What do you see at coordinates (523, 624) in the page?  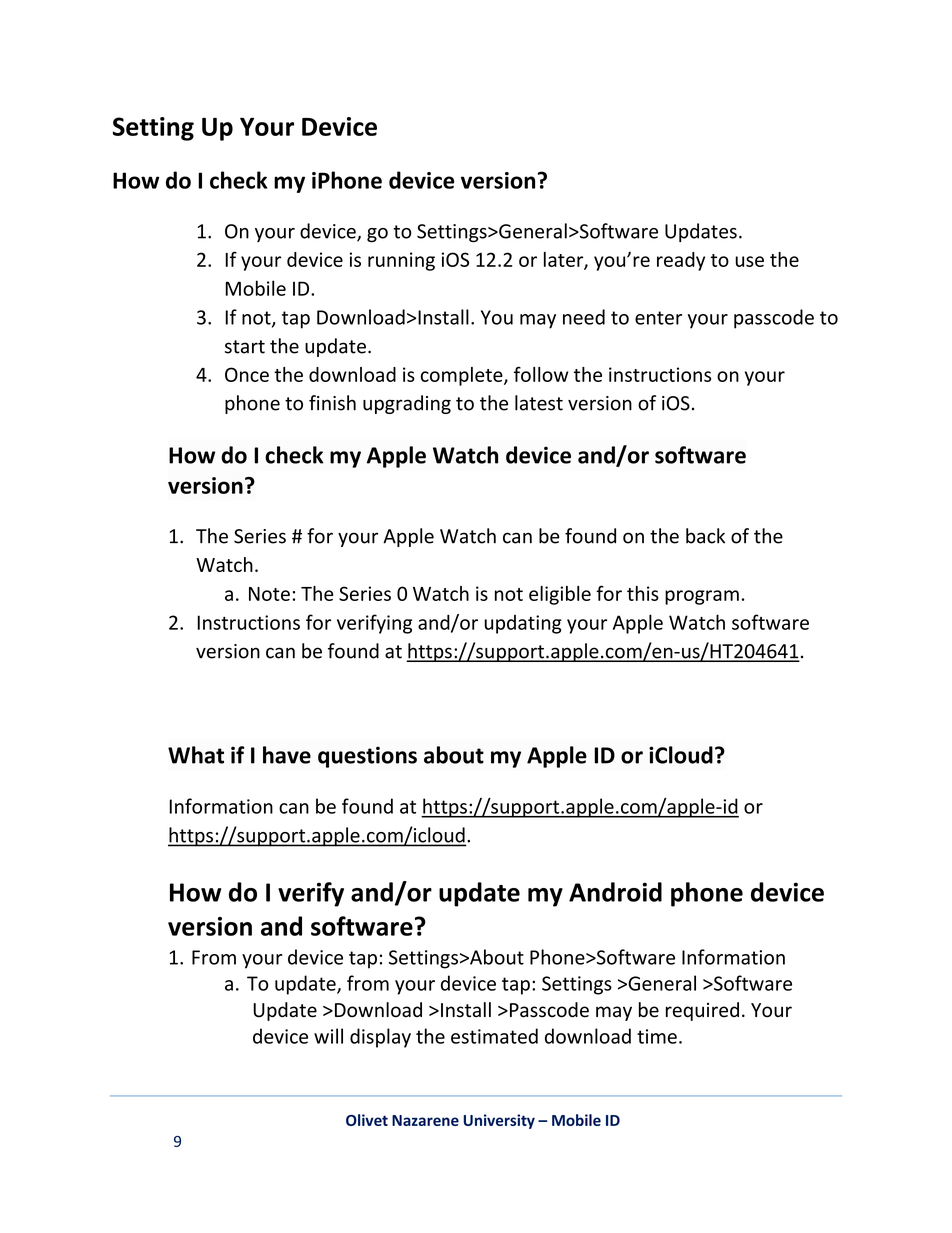 I see `updating` at bounding box center [523, 624].
